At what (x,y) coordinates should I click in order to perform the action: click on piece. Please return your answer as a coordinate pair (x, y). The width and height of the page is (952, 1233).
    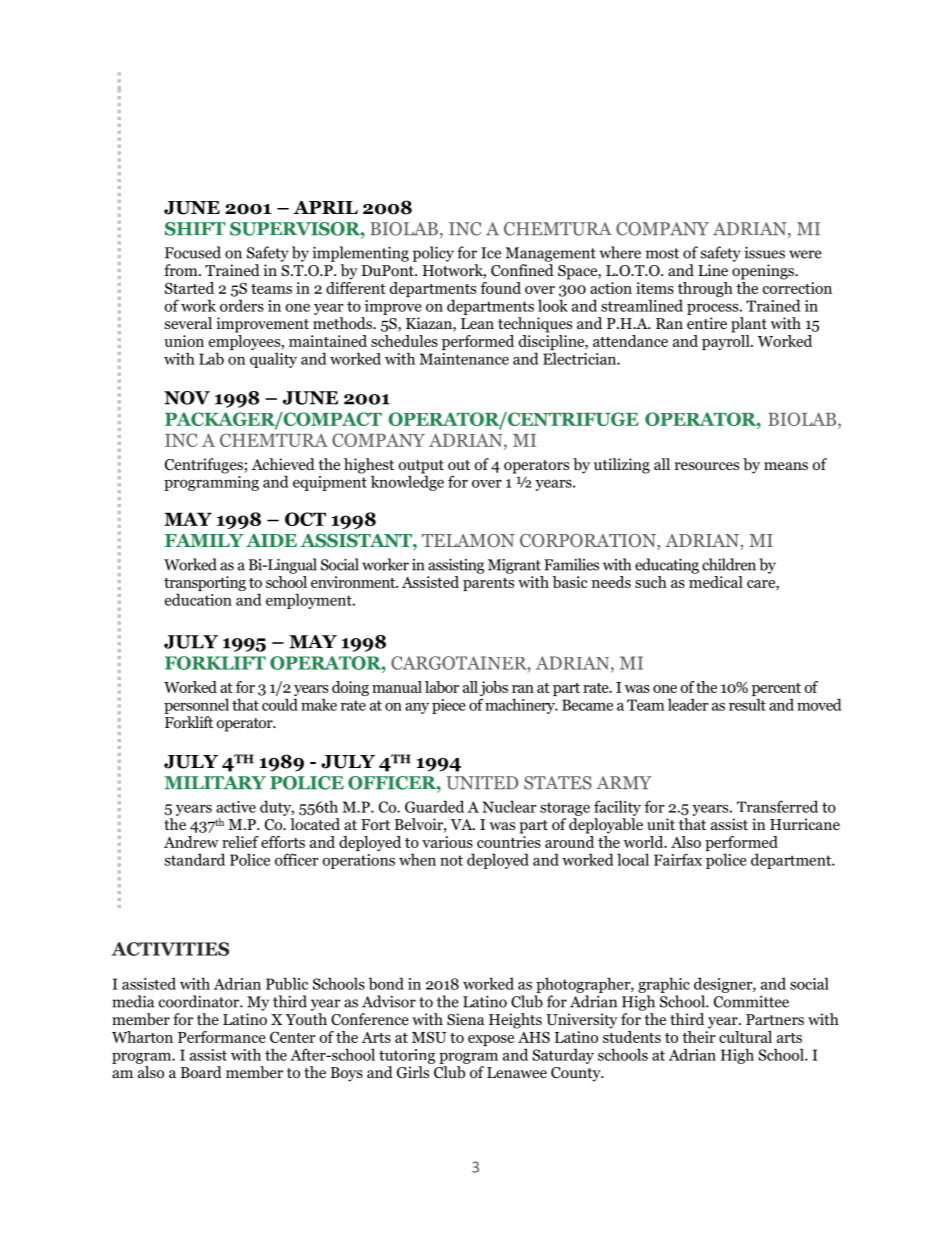
    Looking at the image, I should click on (449, 706).
